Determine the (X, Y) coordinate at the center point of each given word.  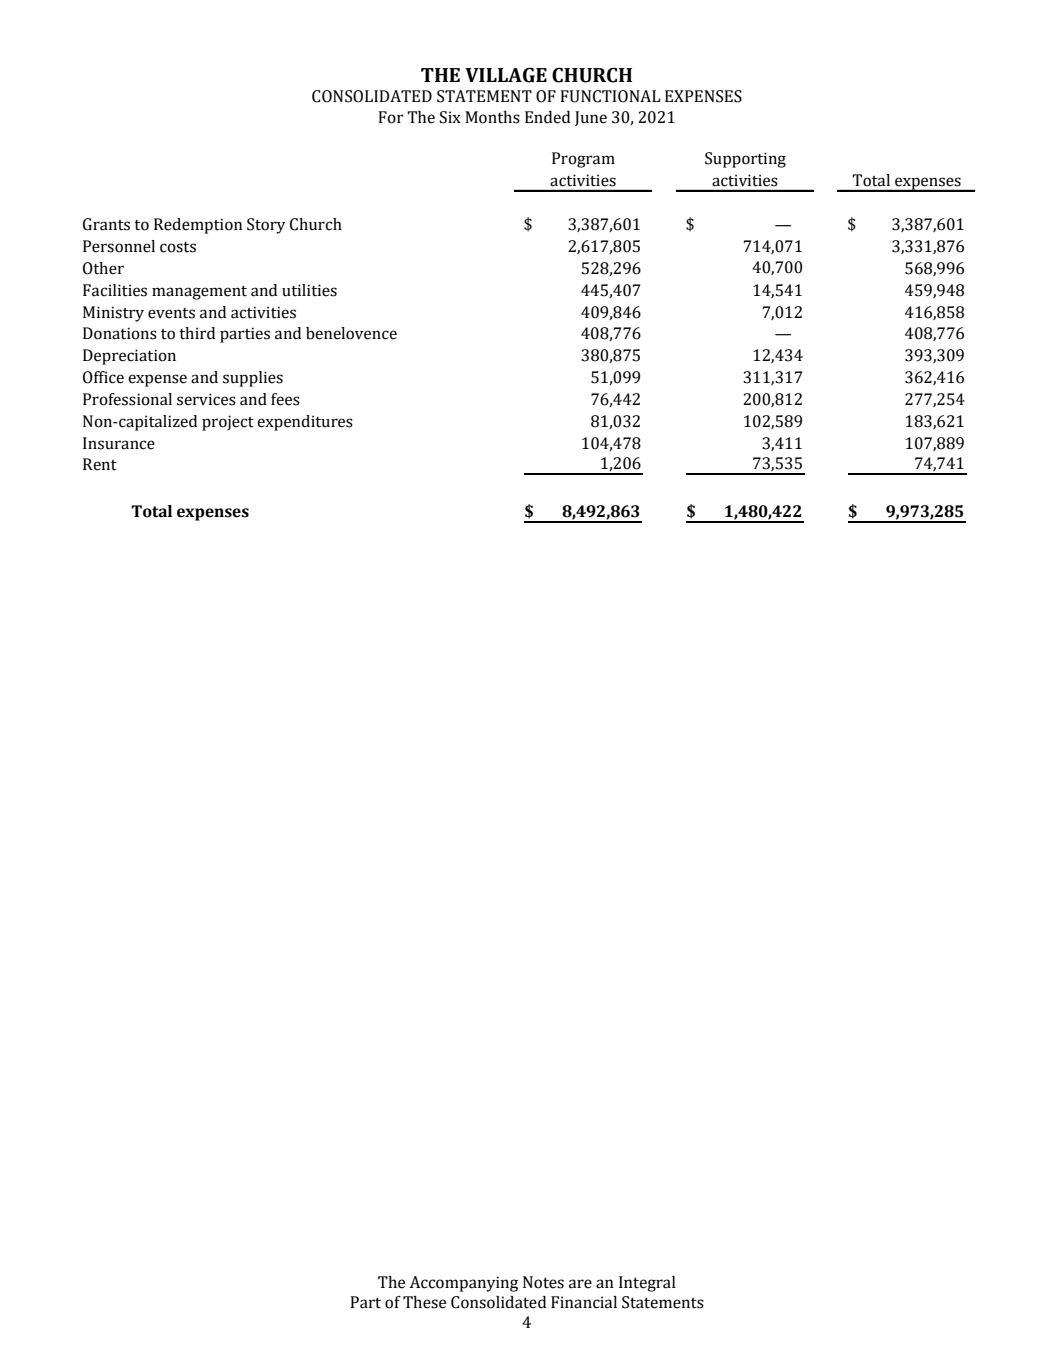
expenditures (305, 423)
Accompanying (463, 1284)
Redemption (198, 226)
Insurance (119, 443)
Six (450, 117)
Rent (100, 464)
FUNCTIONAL (610, 96)
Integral (647, 1284)
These (424, 1302)
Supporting (745, 160)
